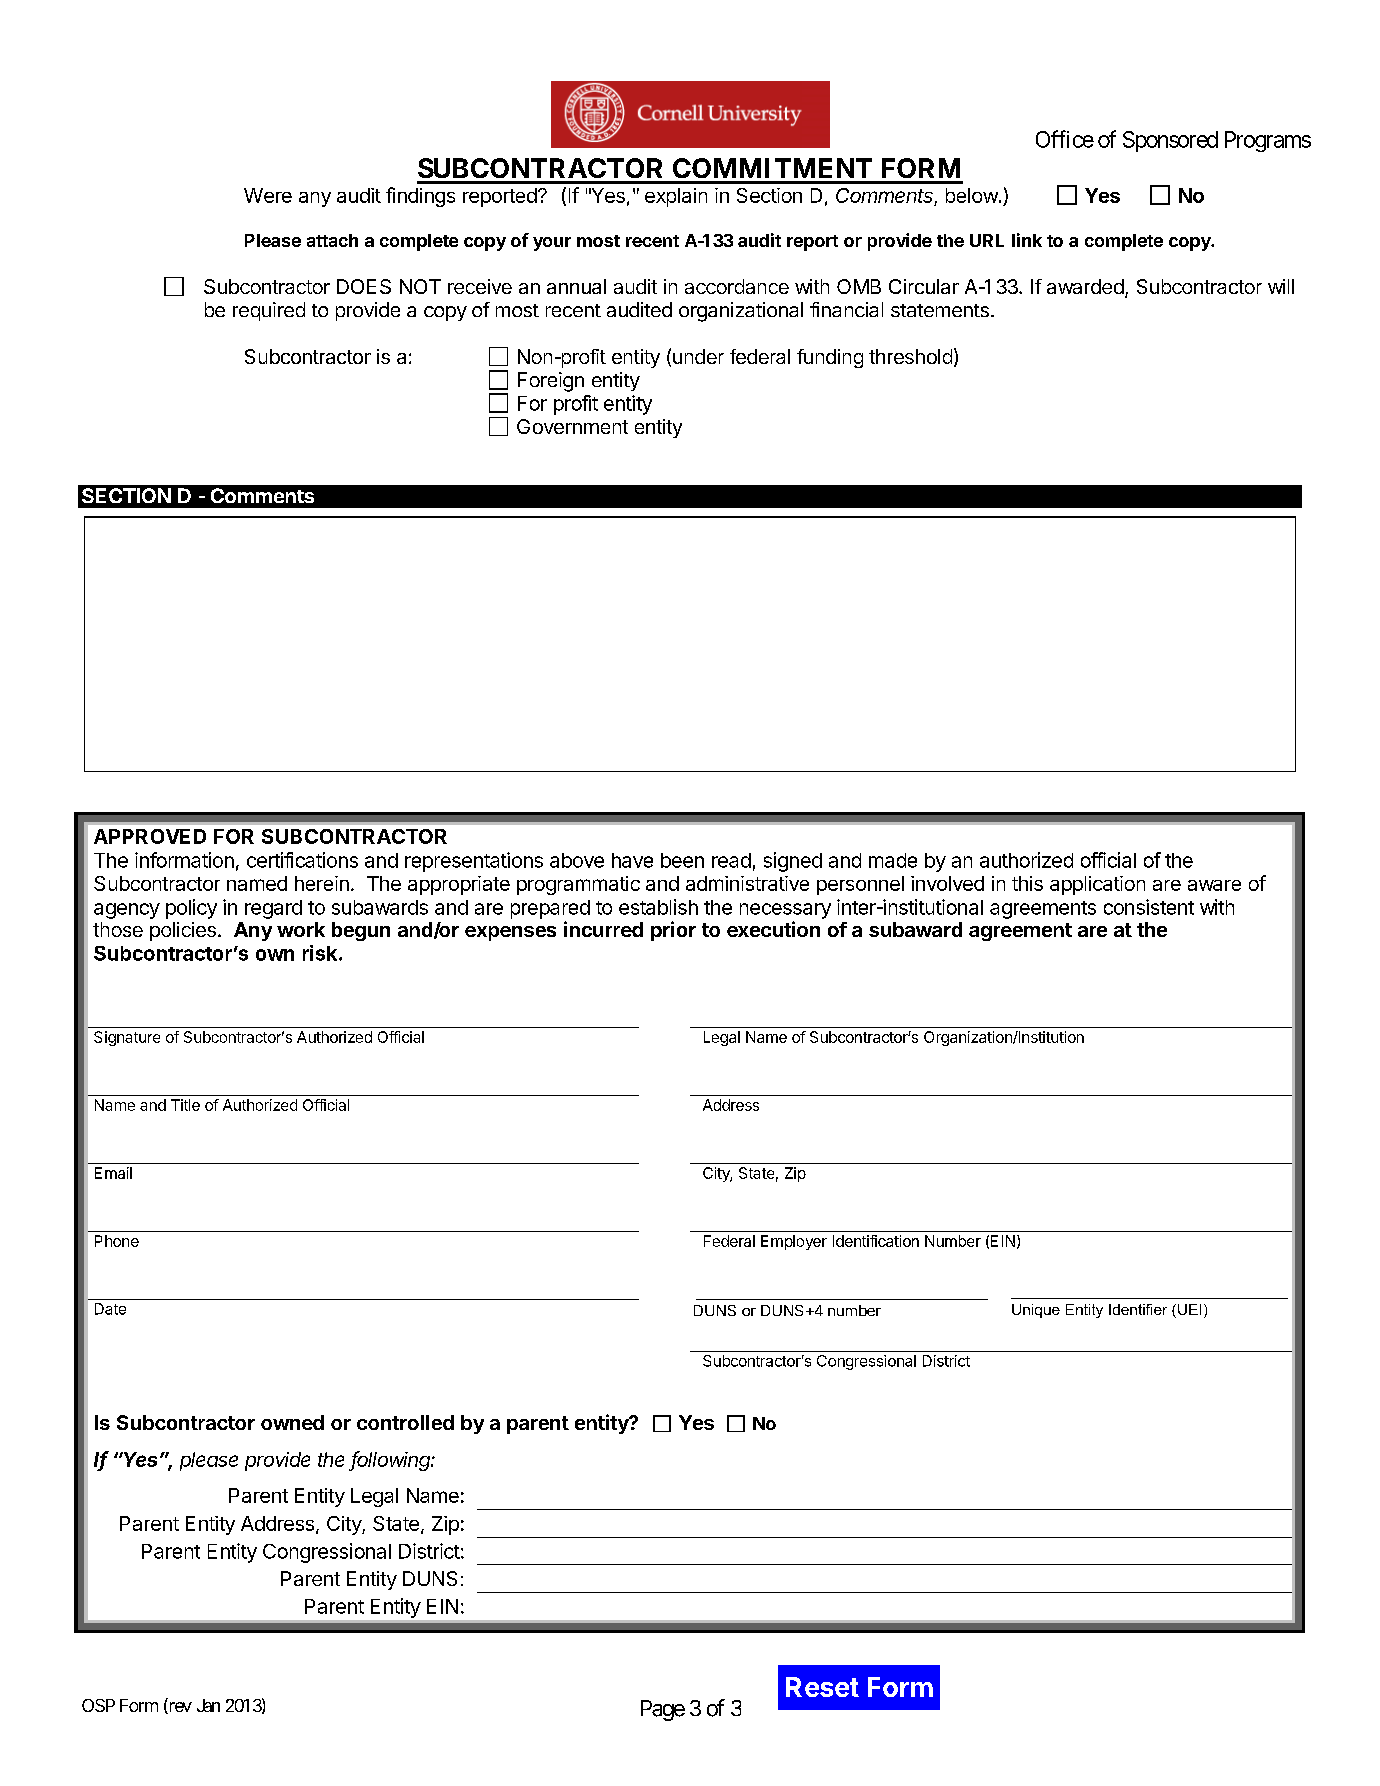 This screenshot has height=1786, width=1380. Describe the element at coordinates (1170, 141) in the screenshot. I see `Sponsored` at that location.
